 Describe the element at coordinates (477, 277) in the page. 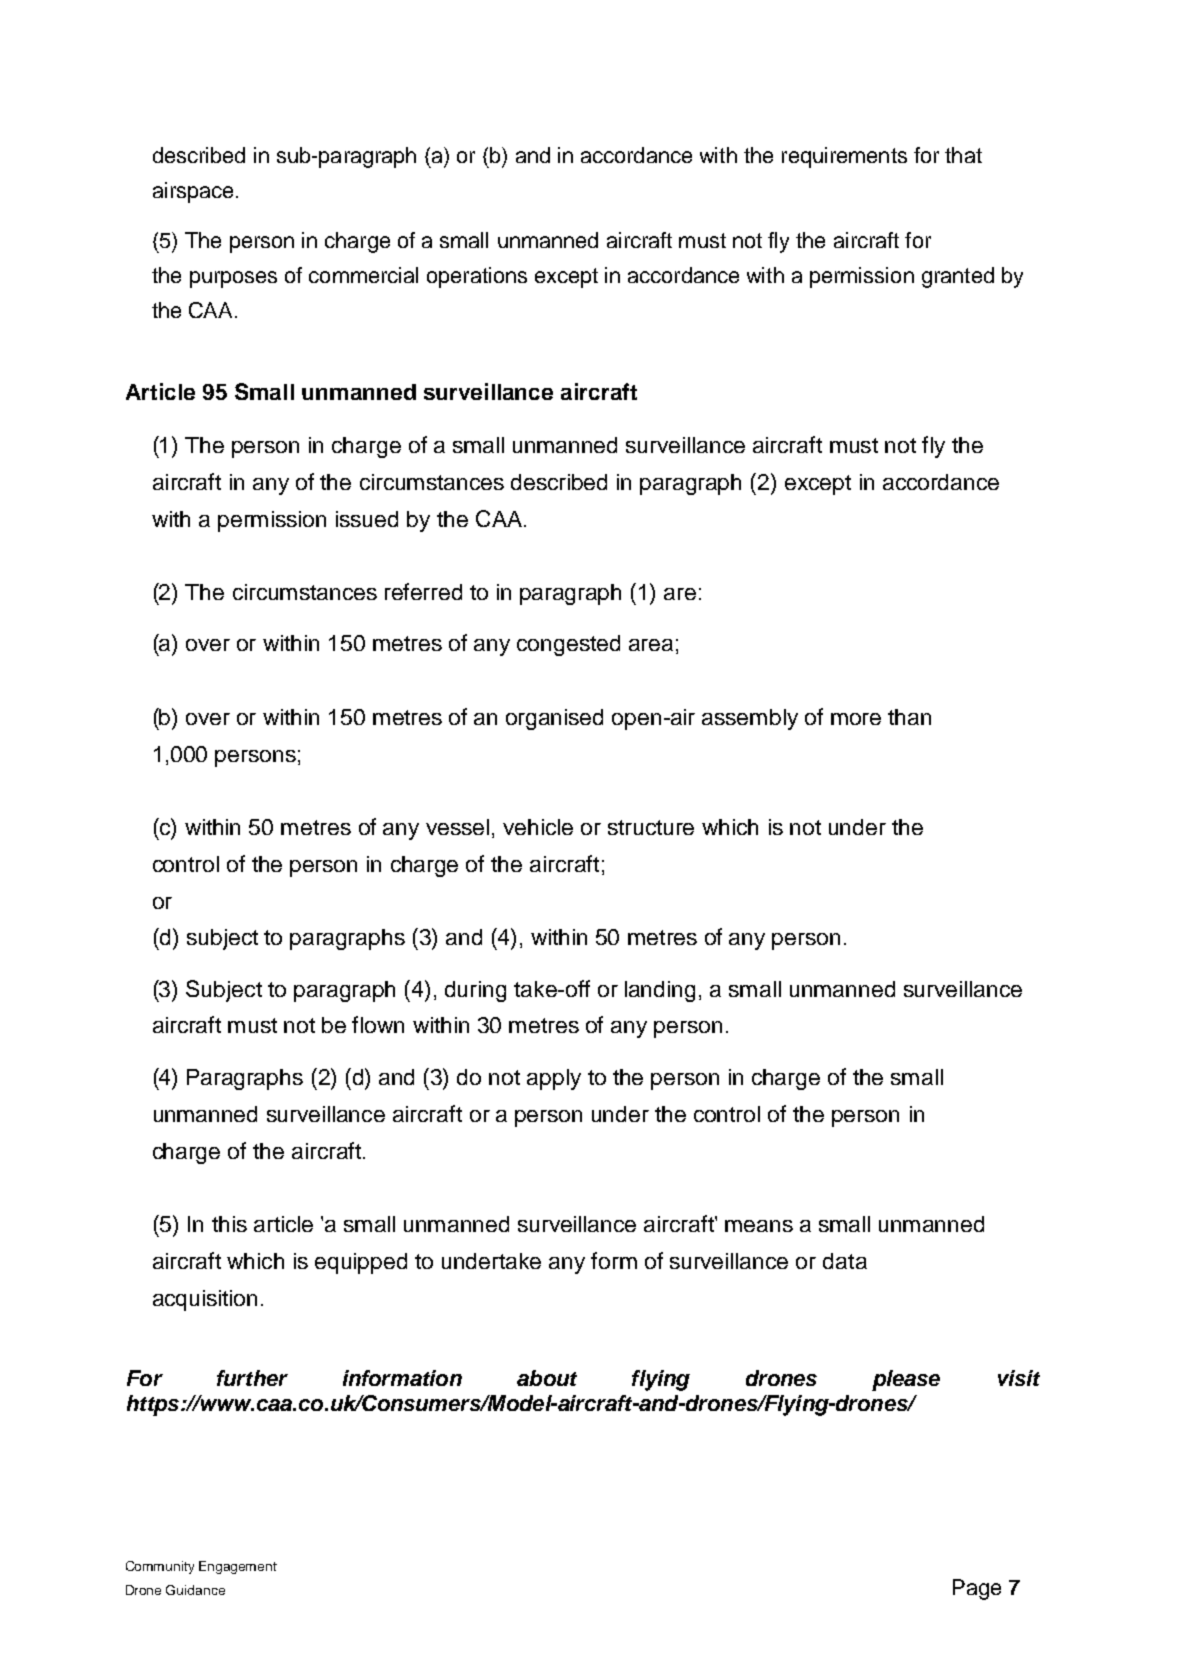

I see `operations` at that location.
